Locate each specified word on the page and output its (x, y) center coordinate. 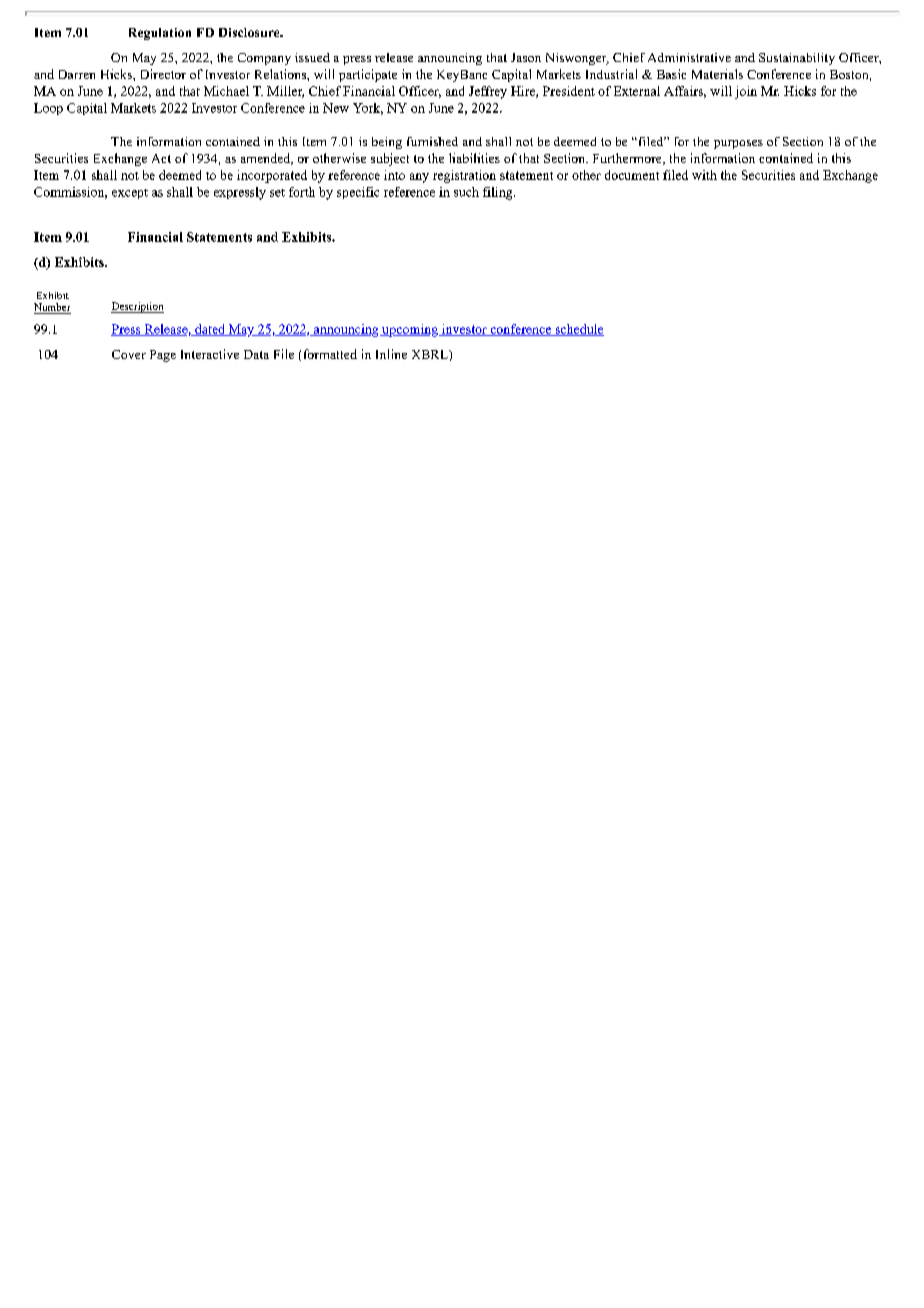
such (466, 192)
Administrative (689, 57)
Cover (129, 354)
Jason (526, 57)
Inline (391, 354)
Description (137, 307)
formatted (330, 354)
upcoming (410, 330)
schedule (578, 330)
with (704, 175)
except (130, 194)
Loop (48, 109)
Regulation (160, 34)
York (368, 109)
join (746, 92)
